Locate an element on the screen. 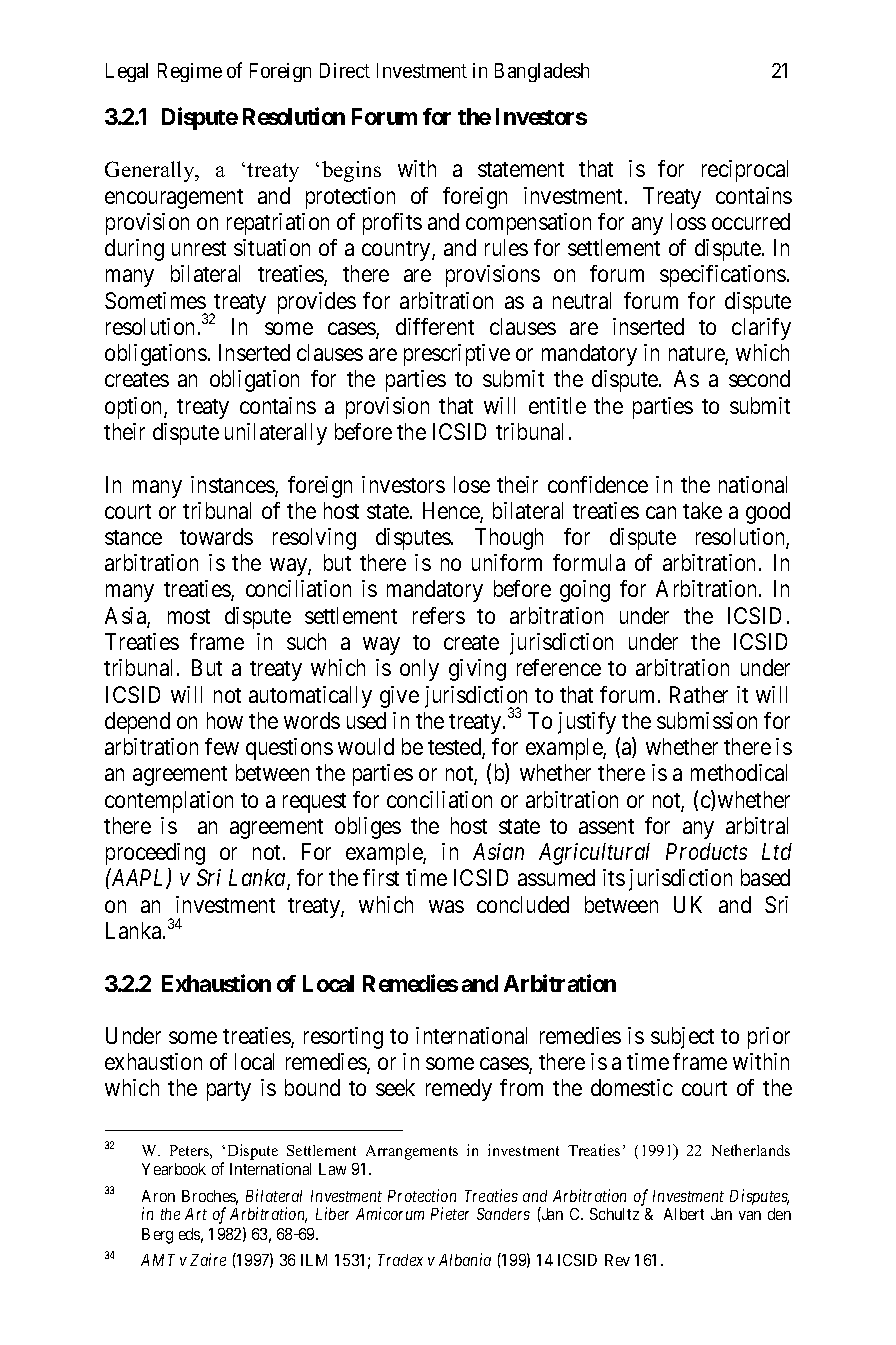 This screenshot has width=896, height=1345. Products is located at coordinates (706, 851).
